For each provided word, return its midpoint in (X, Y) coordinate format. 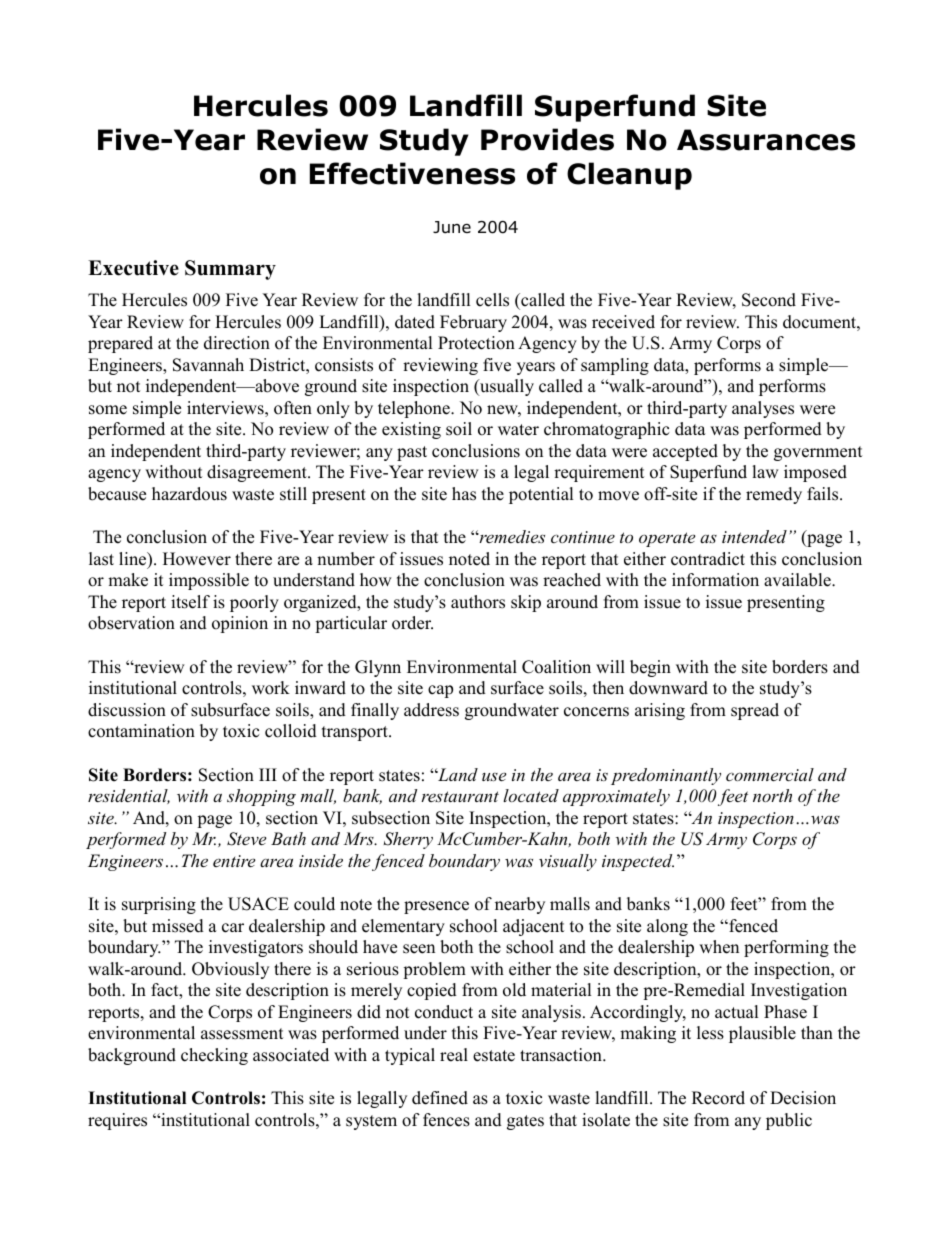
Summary (230, 270)
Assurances (766, 140)
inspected (638, 862)
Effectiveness (412, 173)
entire (234, 861)
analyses (763, 409)
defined (440, 1098)
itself (190, 602)
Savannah (208, 365)
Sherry (408, 840)
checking (214, 1056)
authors (478, 602)
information (715, 580)
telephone (415, 409)
